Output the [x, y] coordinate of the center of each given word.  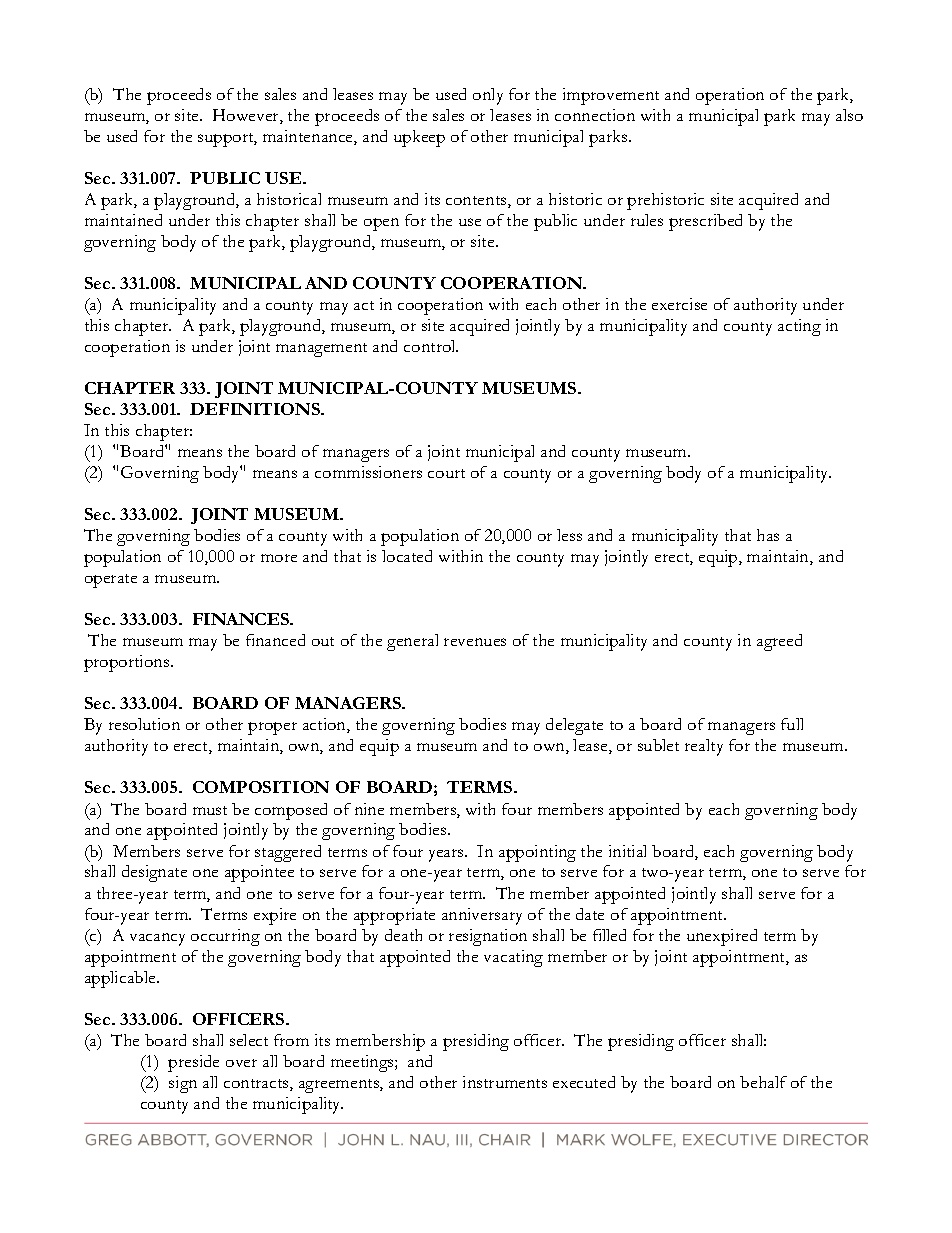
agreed [779, 642]
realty [704, 747]
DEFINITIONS [256, 409]
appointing [537, 853]
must [210, 810]
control [431, 346]
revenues [475, 642]
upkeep [419, 138]
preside [193, 1063]
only [488, 96]
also [849, 115]
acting [799, 327]
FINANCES [242, 619]
